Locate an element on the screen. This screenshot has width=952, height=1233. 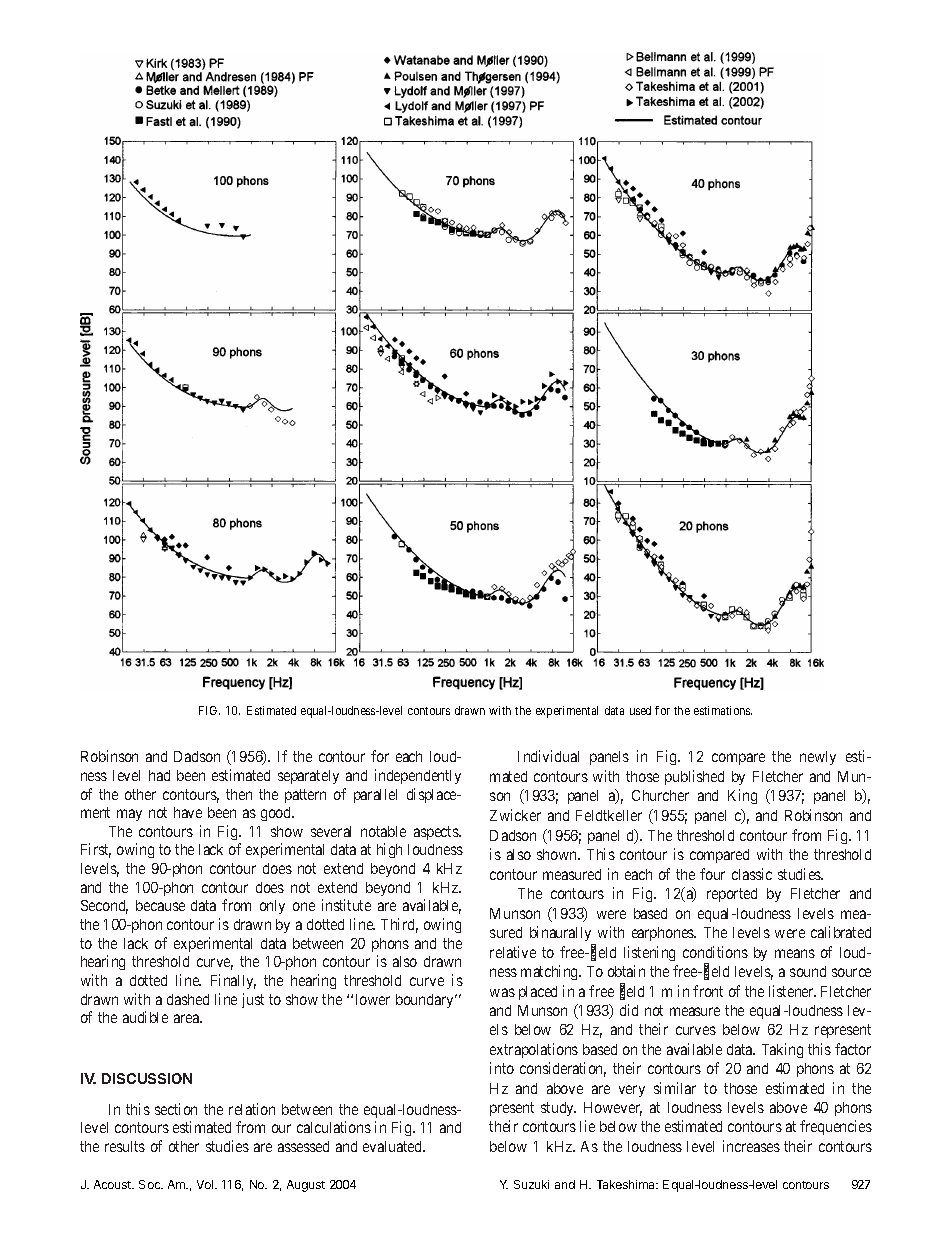
increases is located at coordinates (751, 1146).
